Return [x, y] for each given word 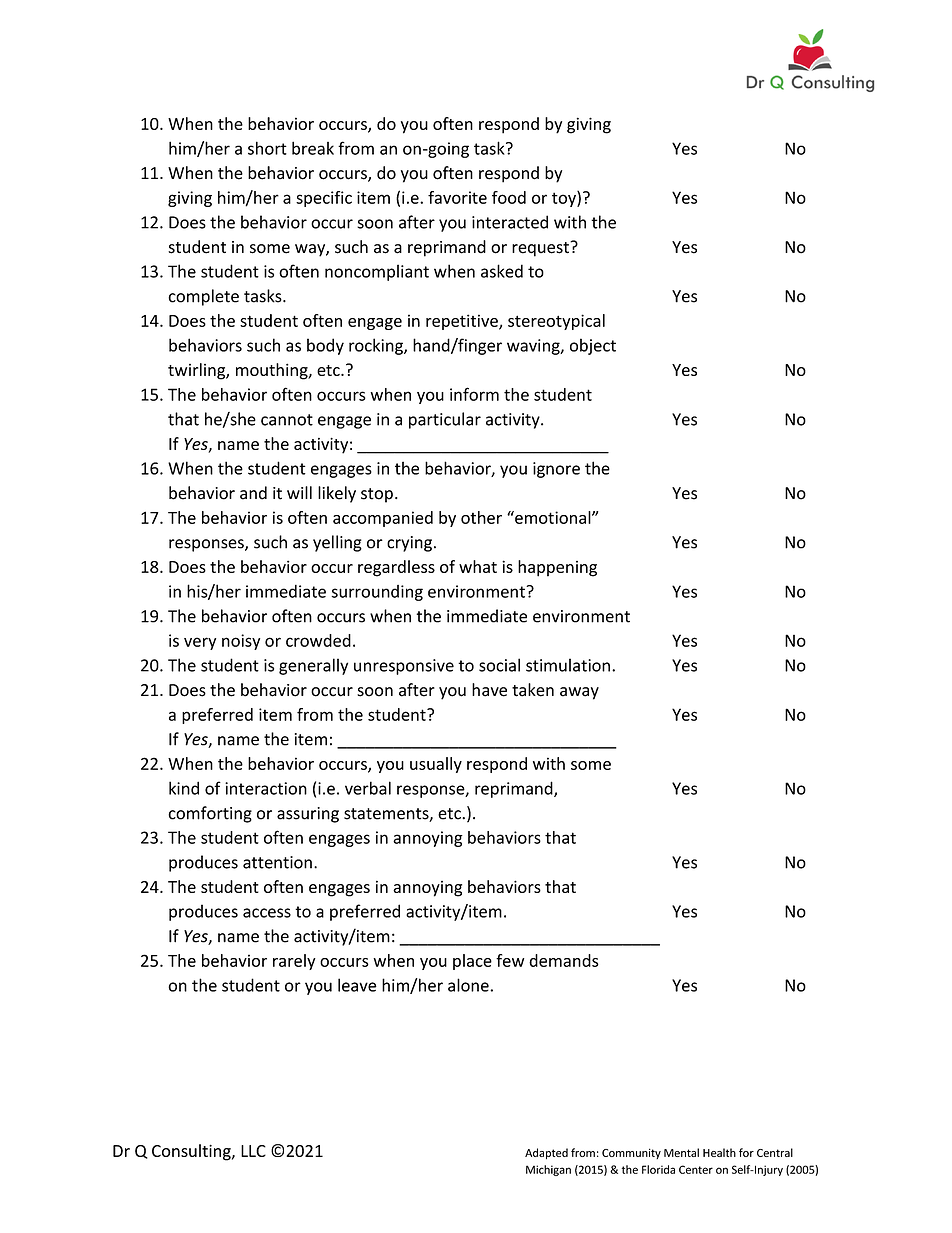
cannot [287, 420]
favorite [457, 197]
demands [564, 960]
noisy [241, 642]
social [499, 665]
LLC [253, 1151]
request [541, 249]
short [267, 148]
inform [474, 394]
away [579, 693]
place [472, 962]
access [267, 913]
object [593, 346]
